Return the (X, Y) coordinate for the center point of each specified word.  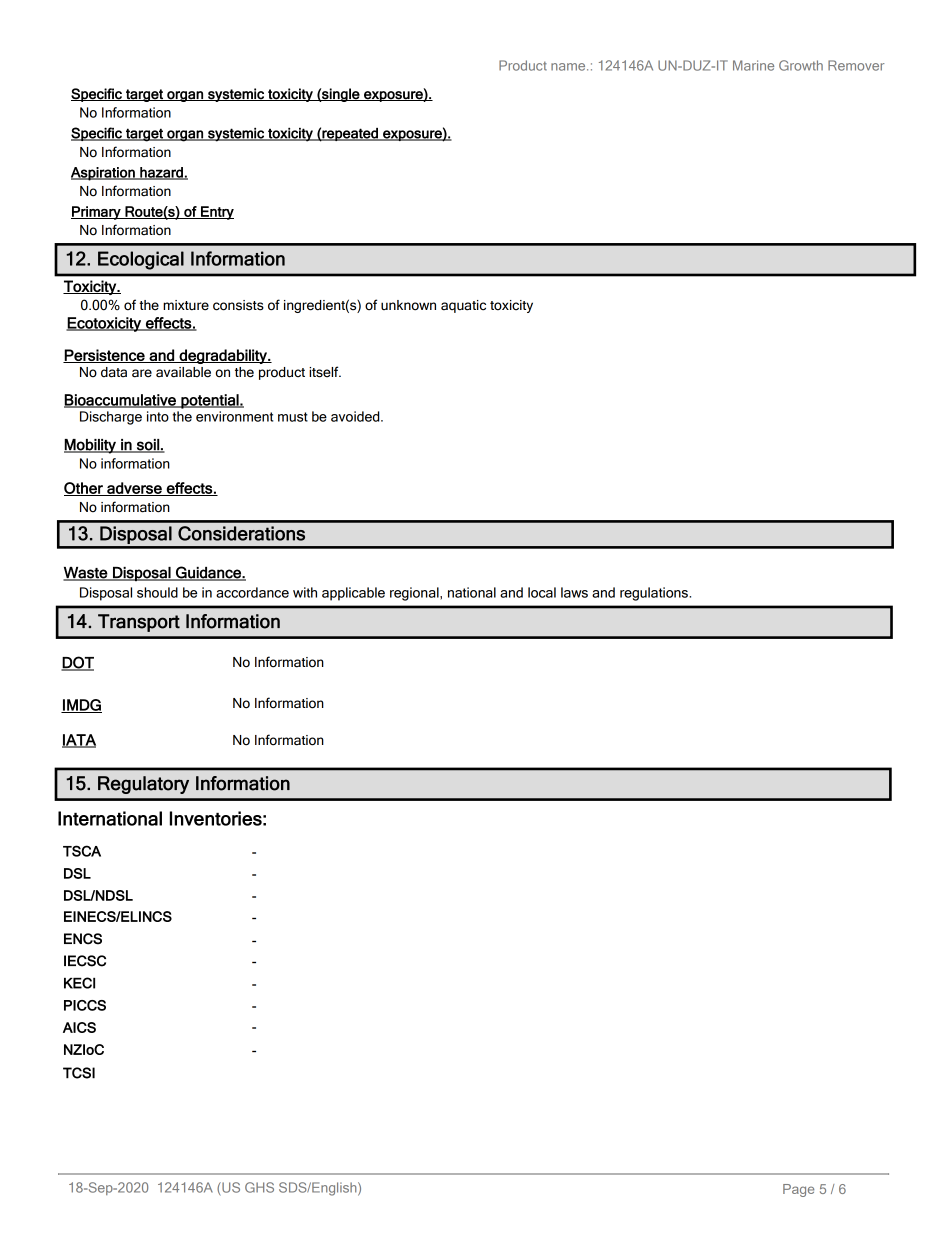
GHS (259, 1187)
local (542, 592)
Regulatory (143, 785)
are (142, 373)
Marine (753, 65)
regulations (655, 594)
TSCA (82, 851)
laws (574, 592)
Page (798, 1190)
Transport (139, 623)
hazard (161, 173)
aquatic (463, 306)
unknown (408, 305)
